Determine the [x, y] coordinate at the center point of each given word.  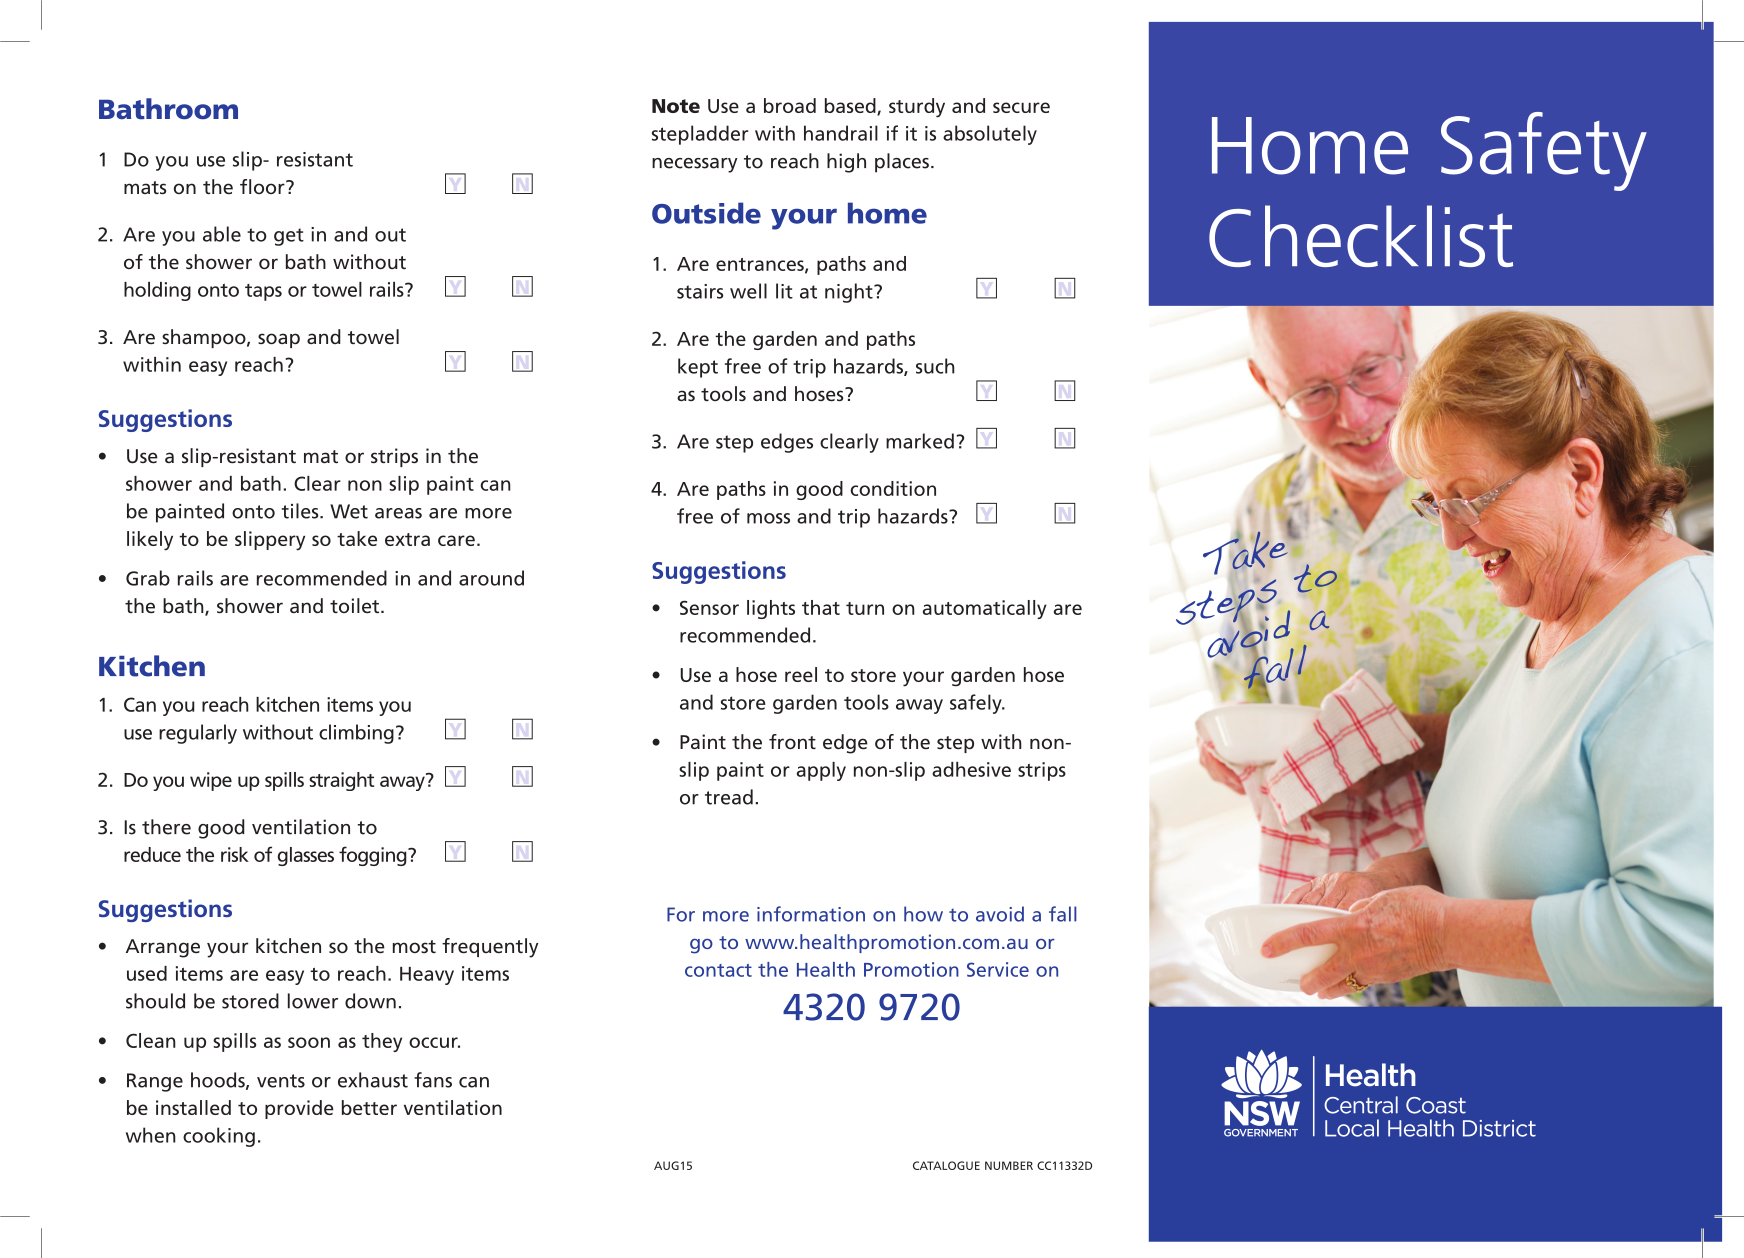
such [935, 366]
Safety [1544, 151]
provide [299, 1109]
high [846, 163]
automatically [985, 609]
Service [998, 969]
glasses [306, 856]
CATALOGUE [946, 1165]
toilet [356, 605]
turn [865, 608]
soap [279, 340]
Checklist [1361, 236]
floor [263, 186]
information [811, 914]
